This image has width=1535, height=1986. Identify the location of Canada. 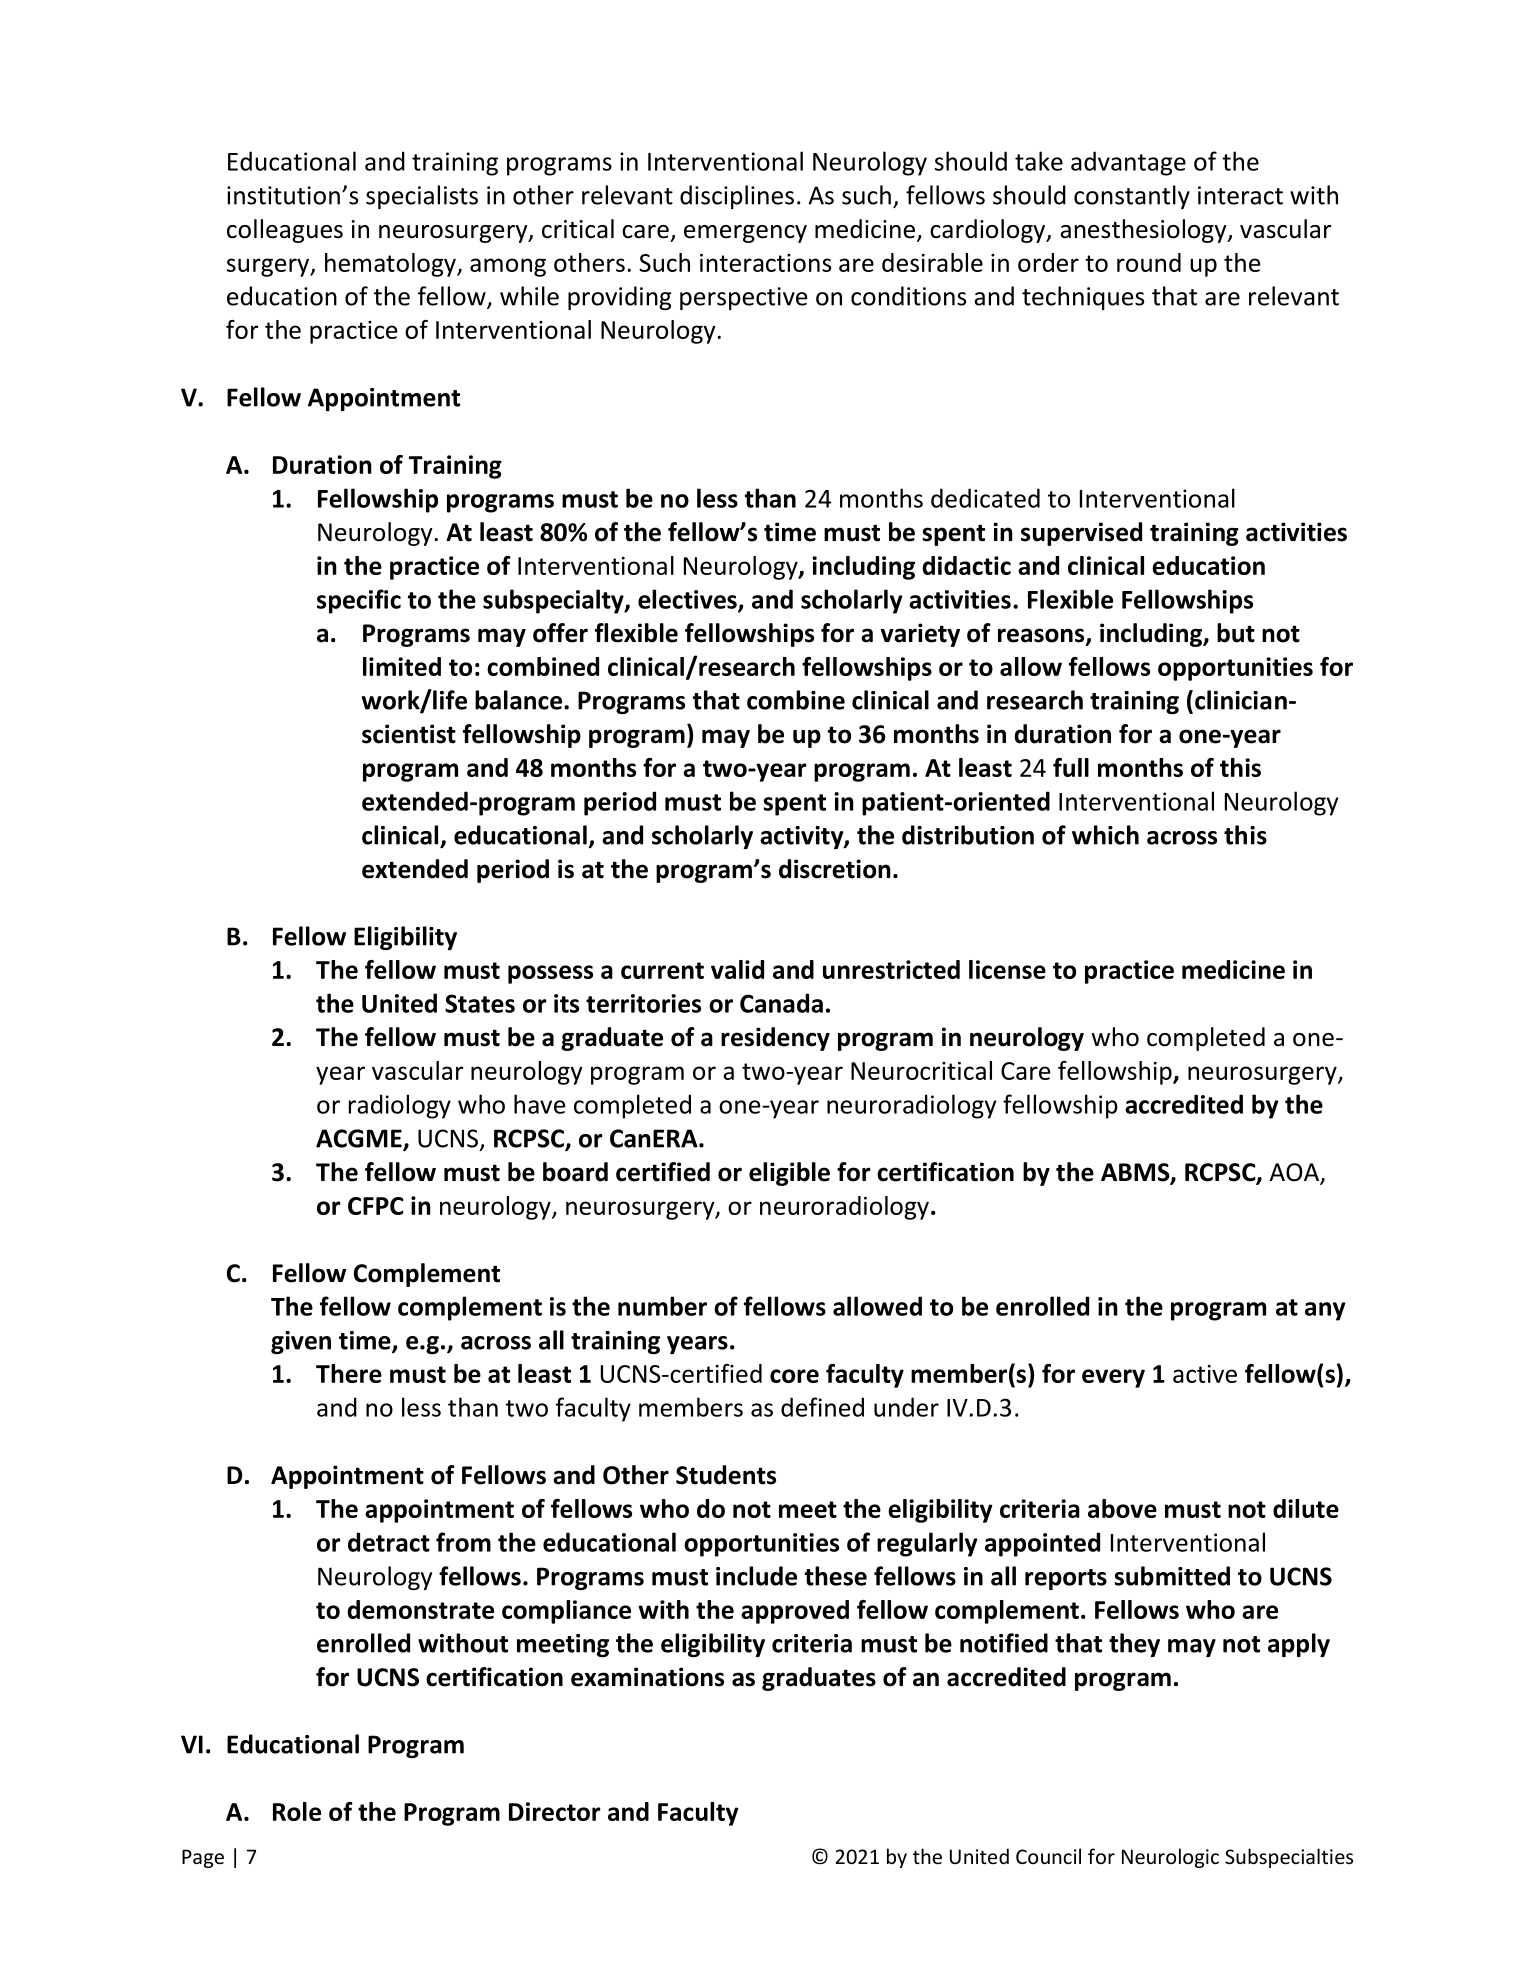
(781, 1003).
